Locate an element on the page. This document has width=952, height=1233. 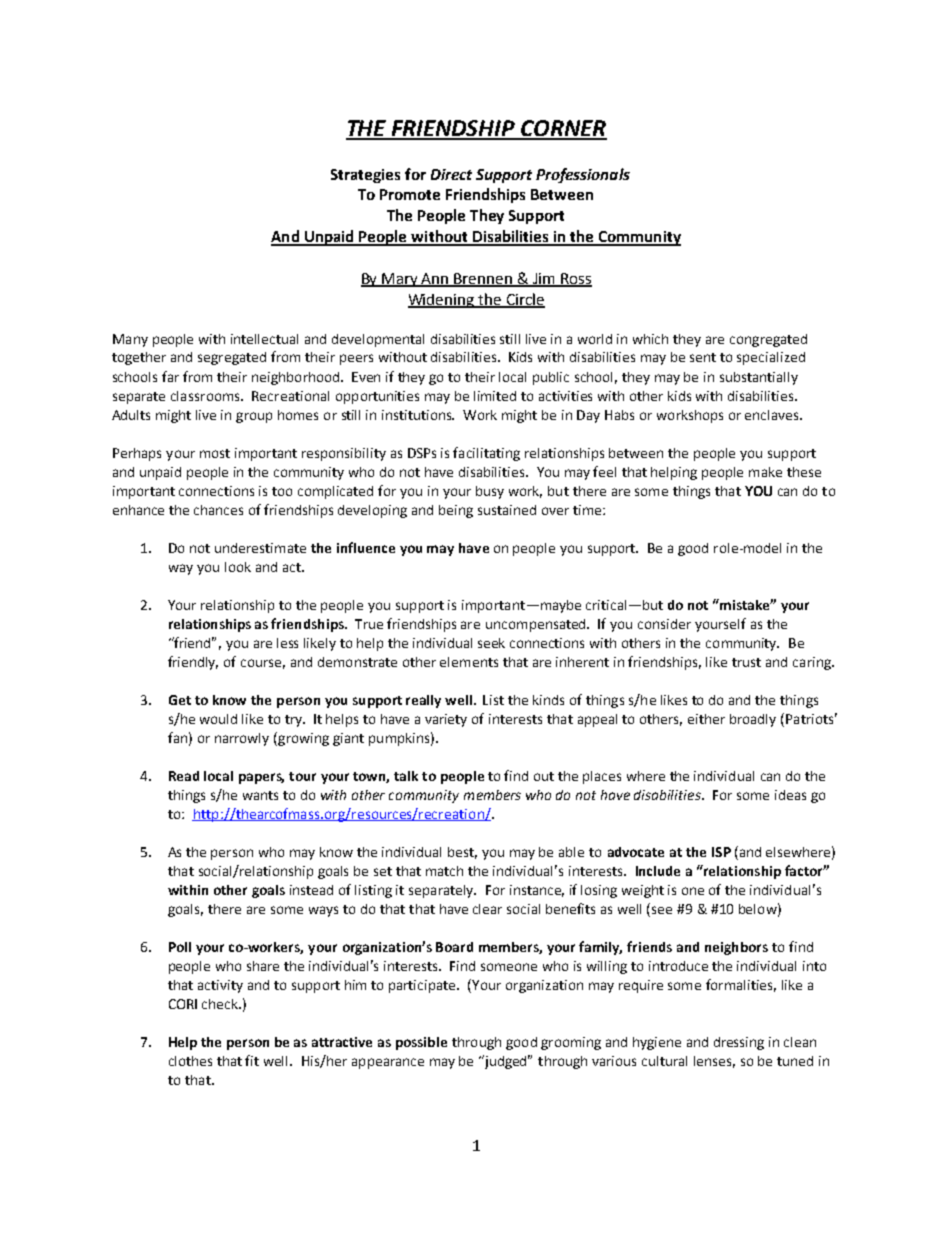
ISP is located at coordinates (721, 852).
